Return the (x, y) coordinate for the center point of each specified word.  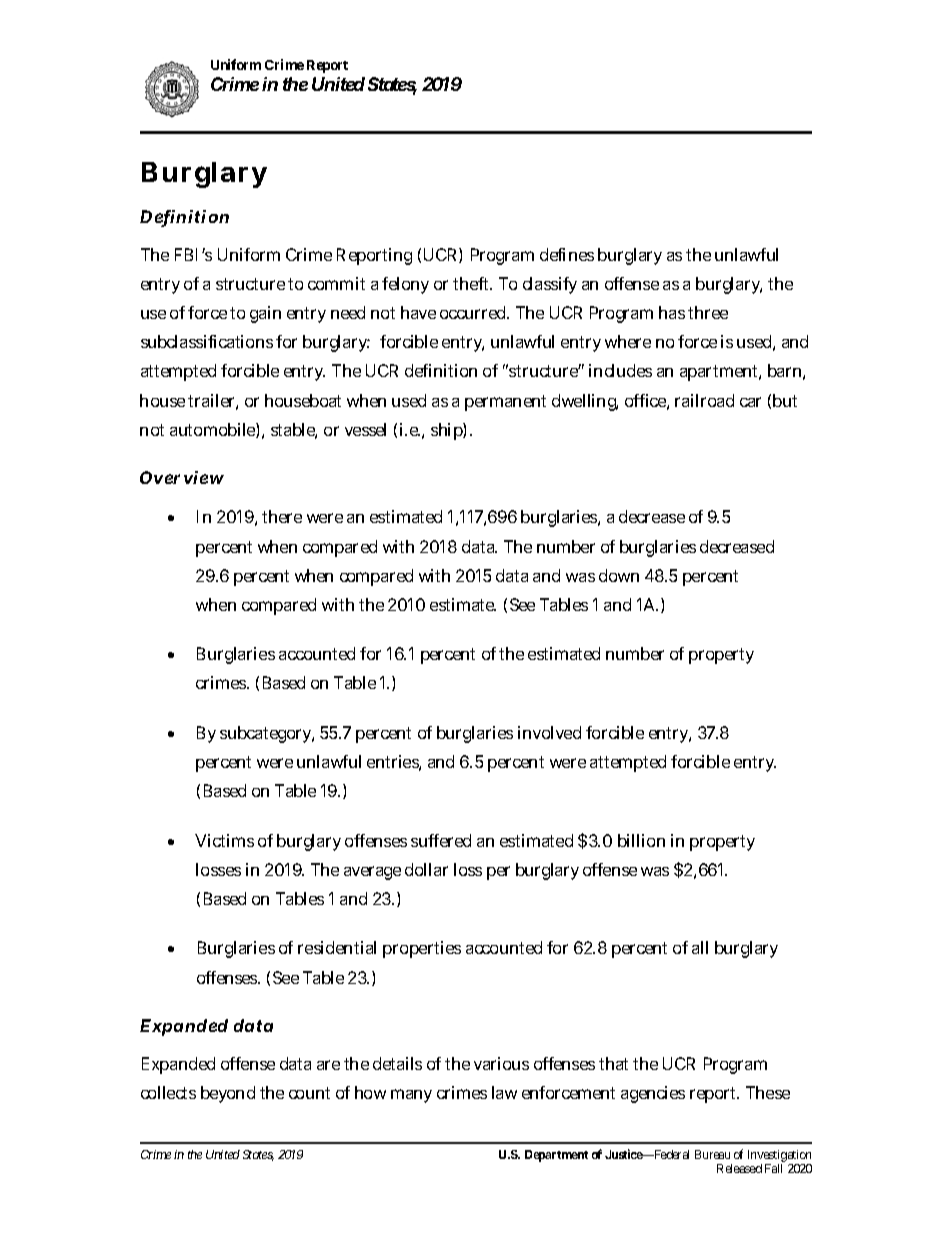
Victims (224, 840)
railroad (704, 400)
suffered (441, 840)
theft (472, 283)
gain (265, 314)
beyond (228, 1094)
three (708, 312)
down (619, 575)
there (282, 516)
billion (641, 840)
